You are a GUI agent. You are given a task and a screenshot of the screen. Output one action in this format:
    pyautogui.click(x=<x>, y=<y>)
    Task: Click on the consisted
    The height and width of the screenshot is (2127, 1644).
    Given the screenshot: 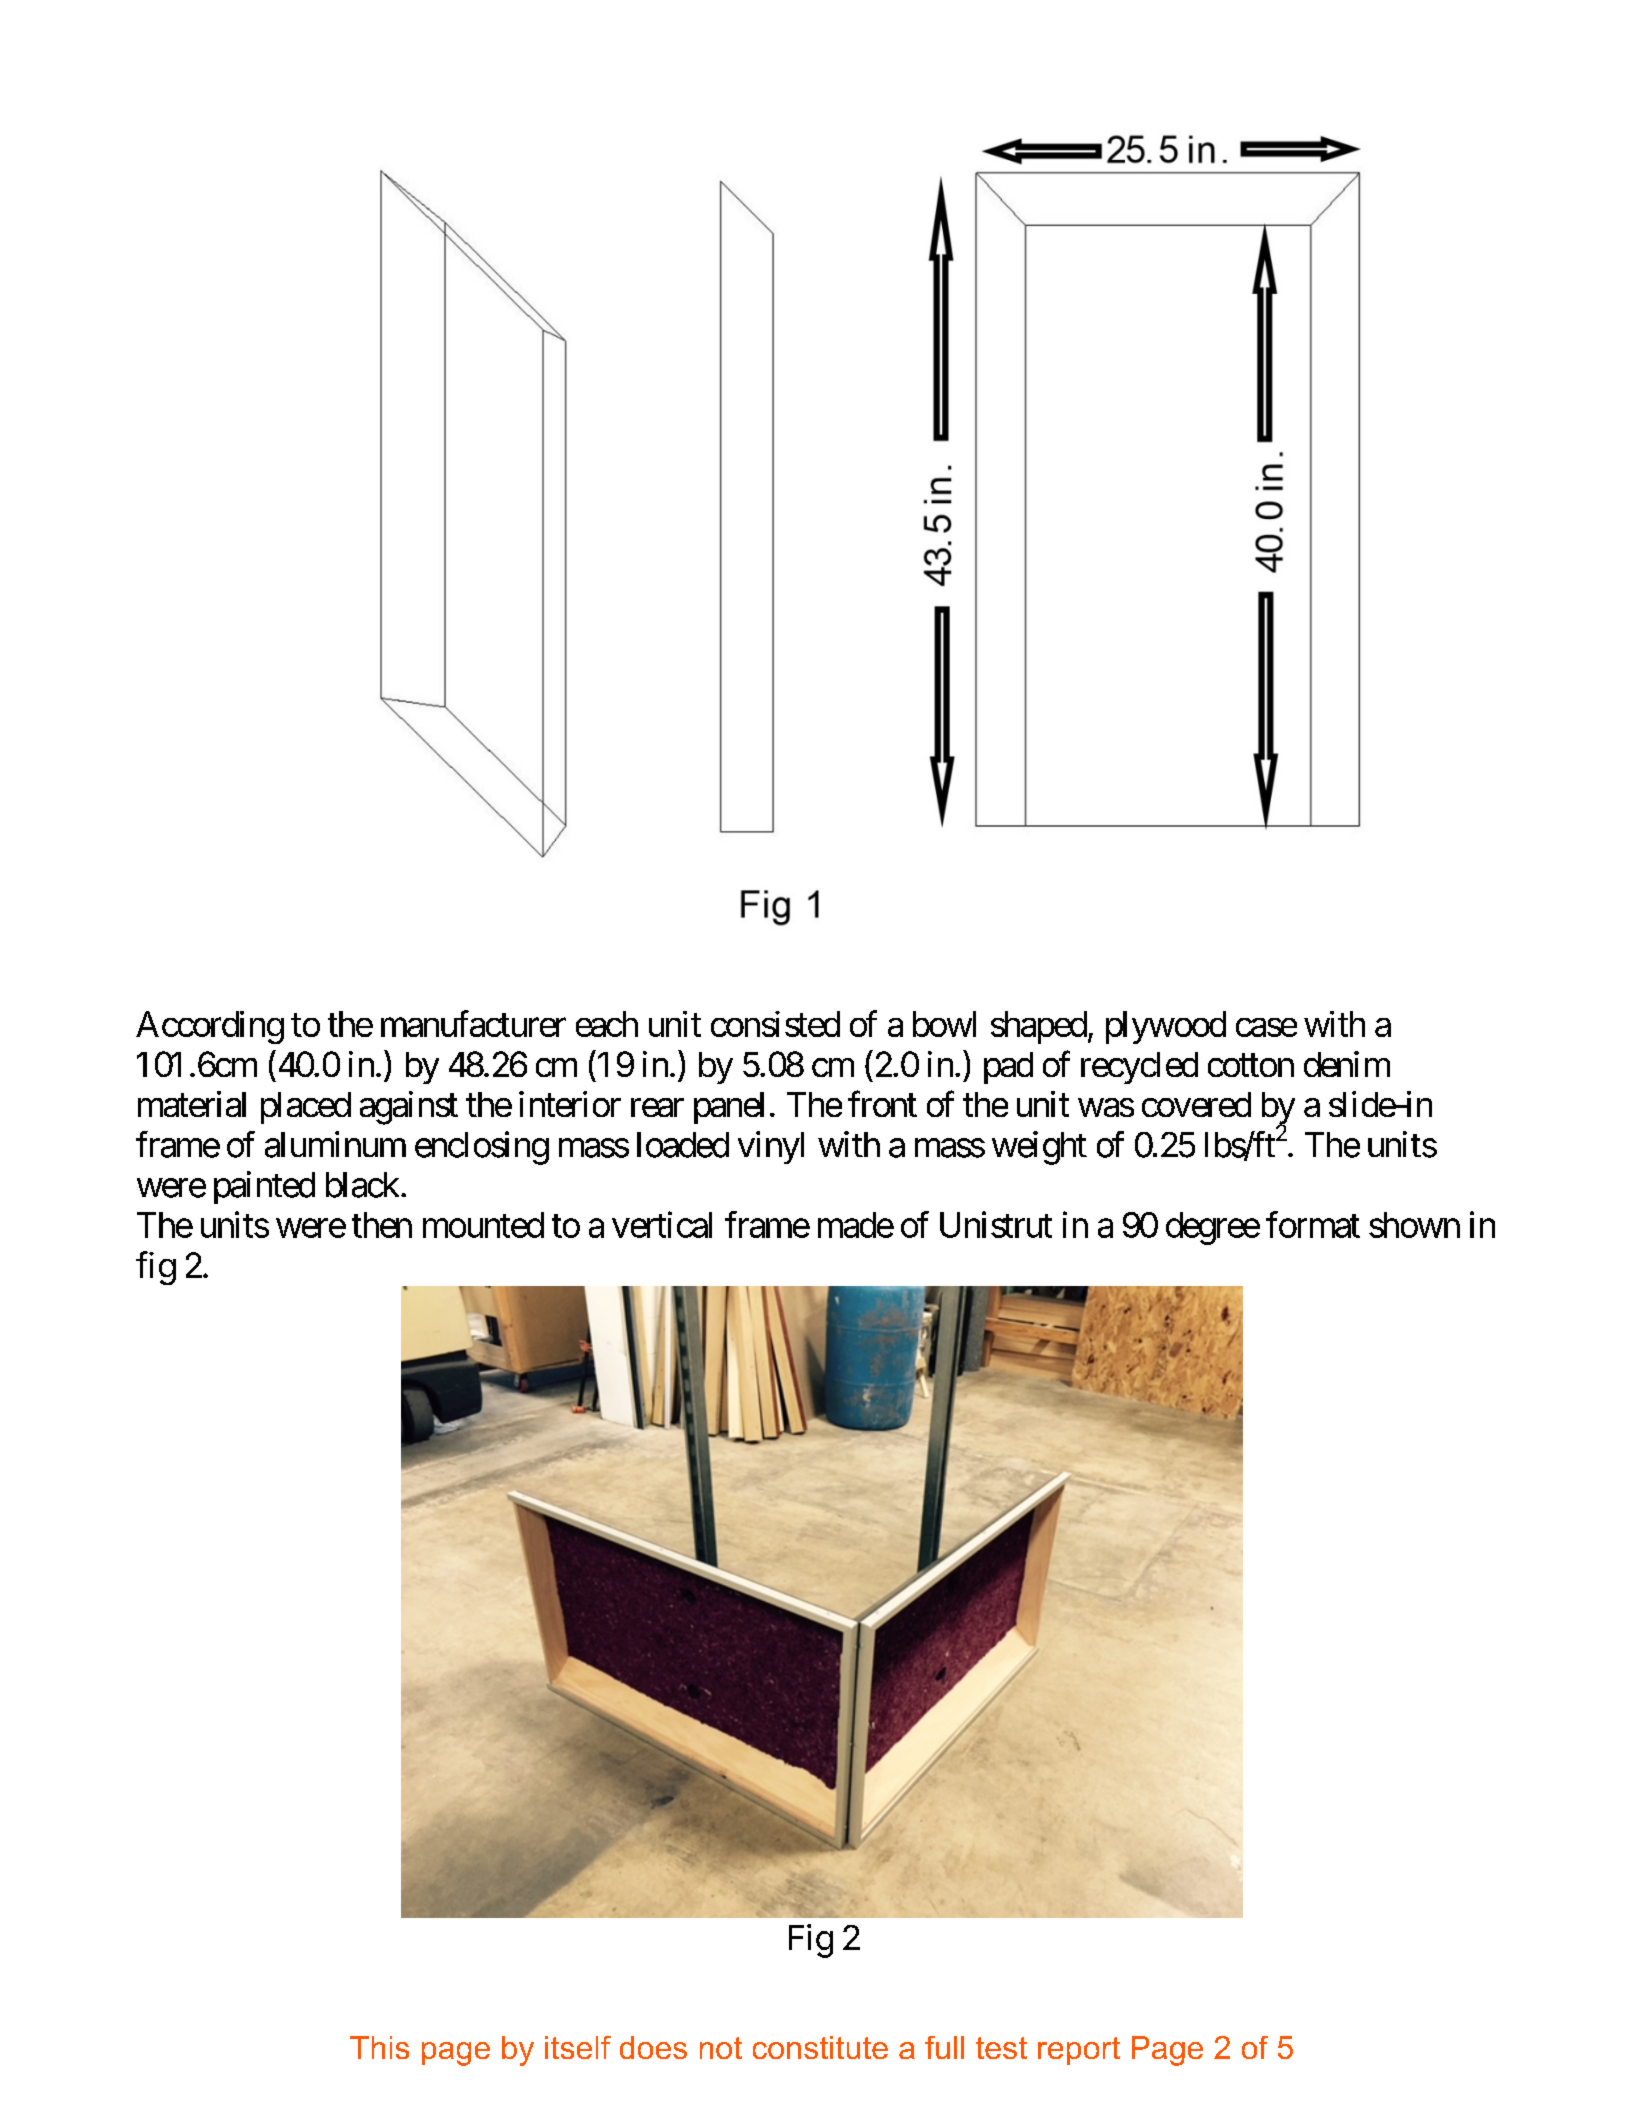 What is the action you would take?
    pyautogui.click(x=775, y=1024)
